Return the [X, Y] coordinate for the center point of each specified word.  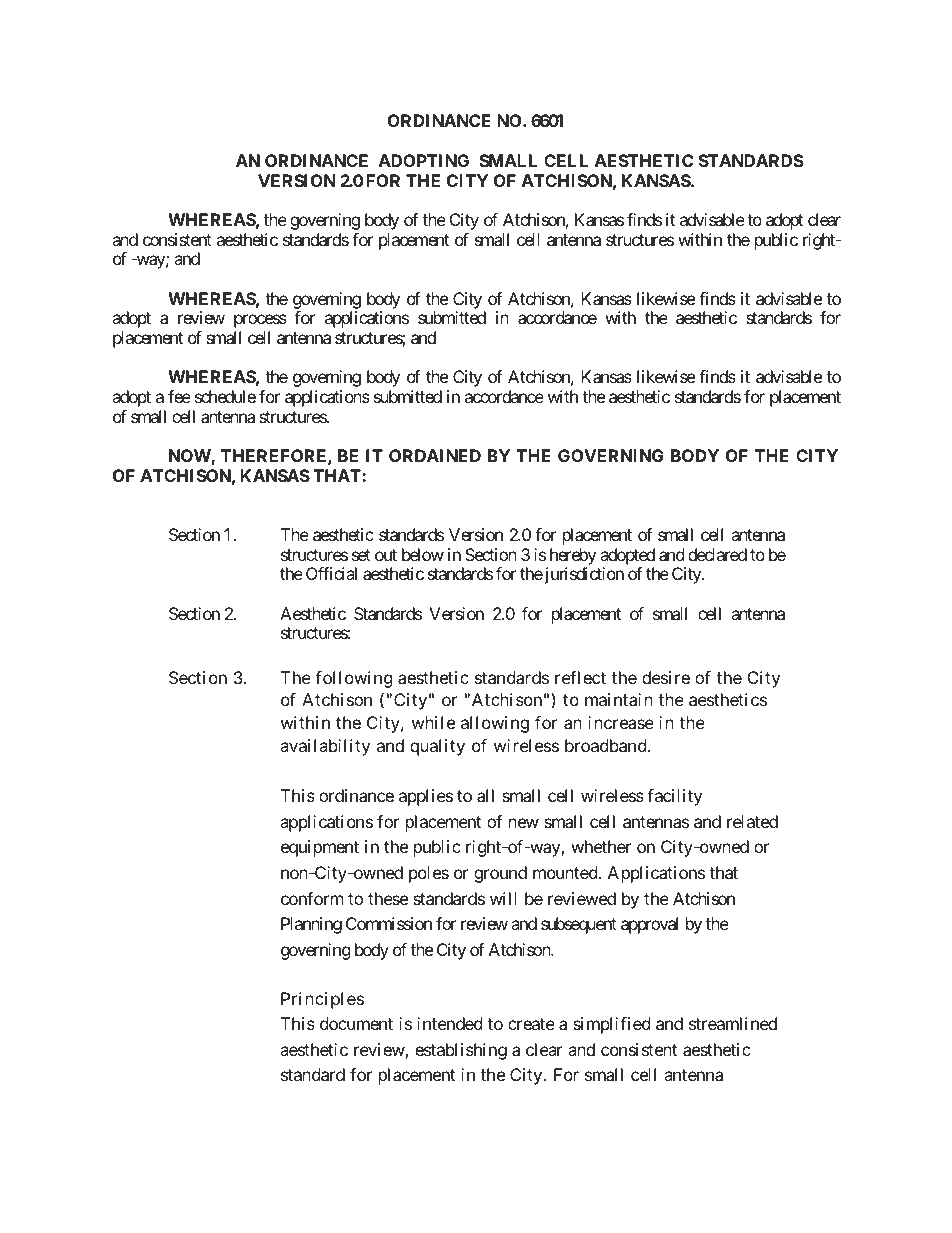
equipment [320, 848]
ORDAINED [435, 455]
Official [331, 573]
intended [449, 1023]
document [356, 1023]
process [260, 321]
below [423, 554]
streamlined [733, 1023]
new [524, 823]
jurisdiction [583, 575]
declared [717, 554]
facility [674, 797]
